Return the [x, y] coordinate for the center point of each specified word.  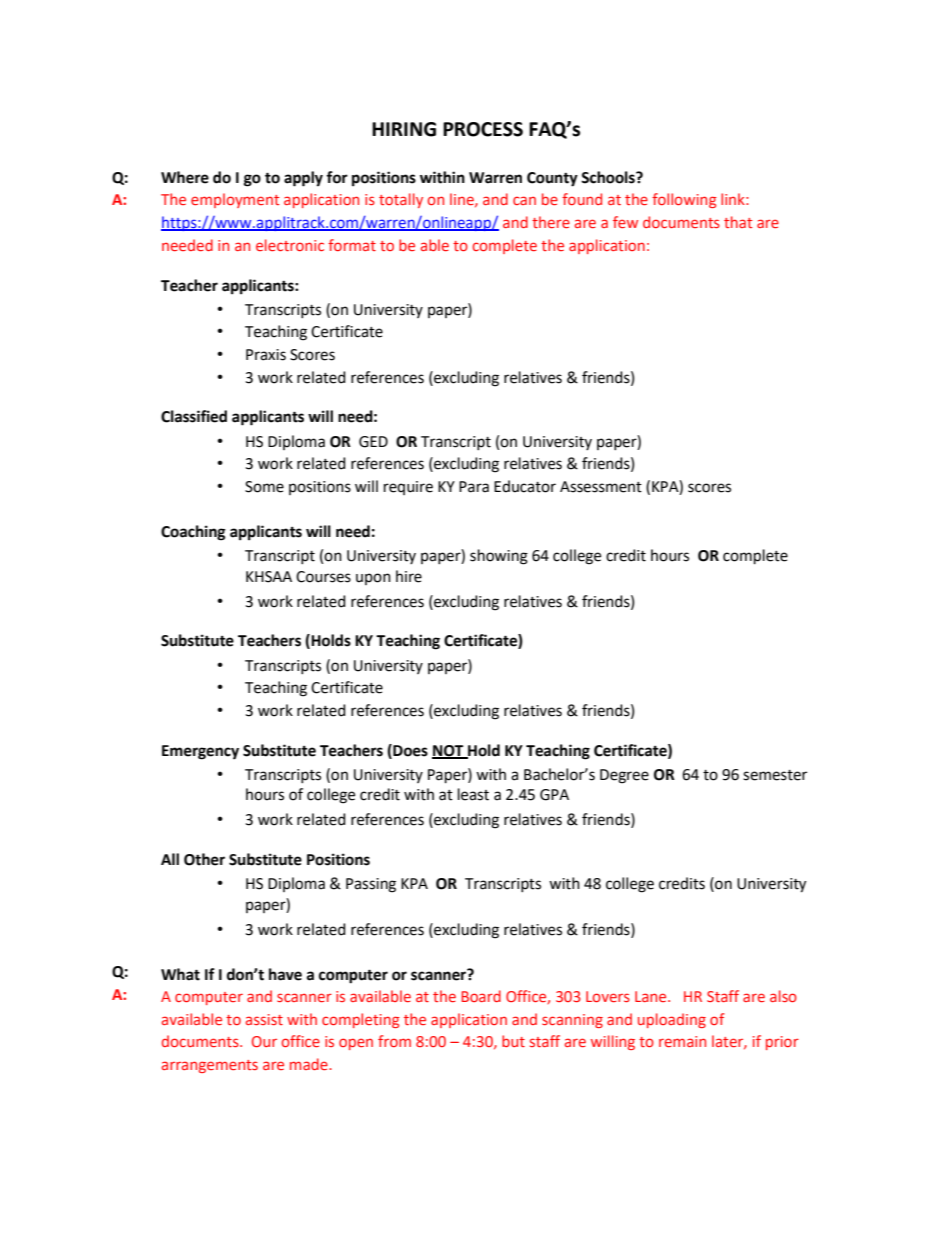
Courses [323, 577]
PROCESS [483, 129]
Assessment [601, 487]
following [684, 200]
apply [303, 179]
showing [499, 557]
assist [264, 1019]
